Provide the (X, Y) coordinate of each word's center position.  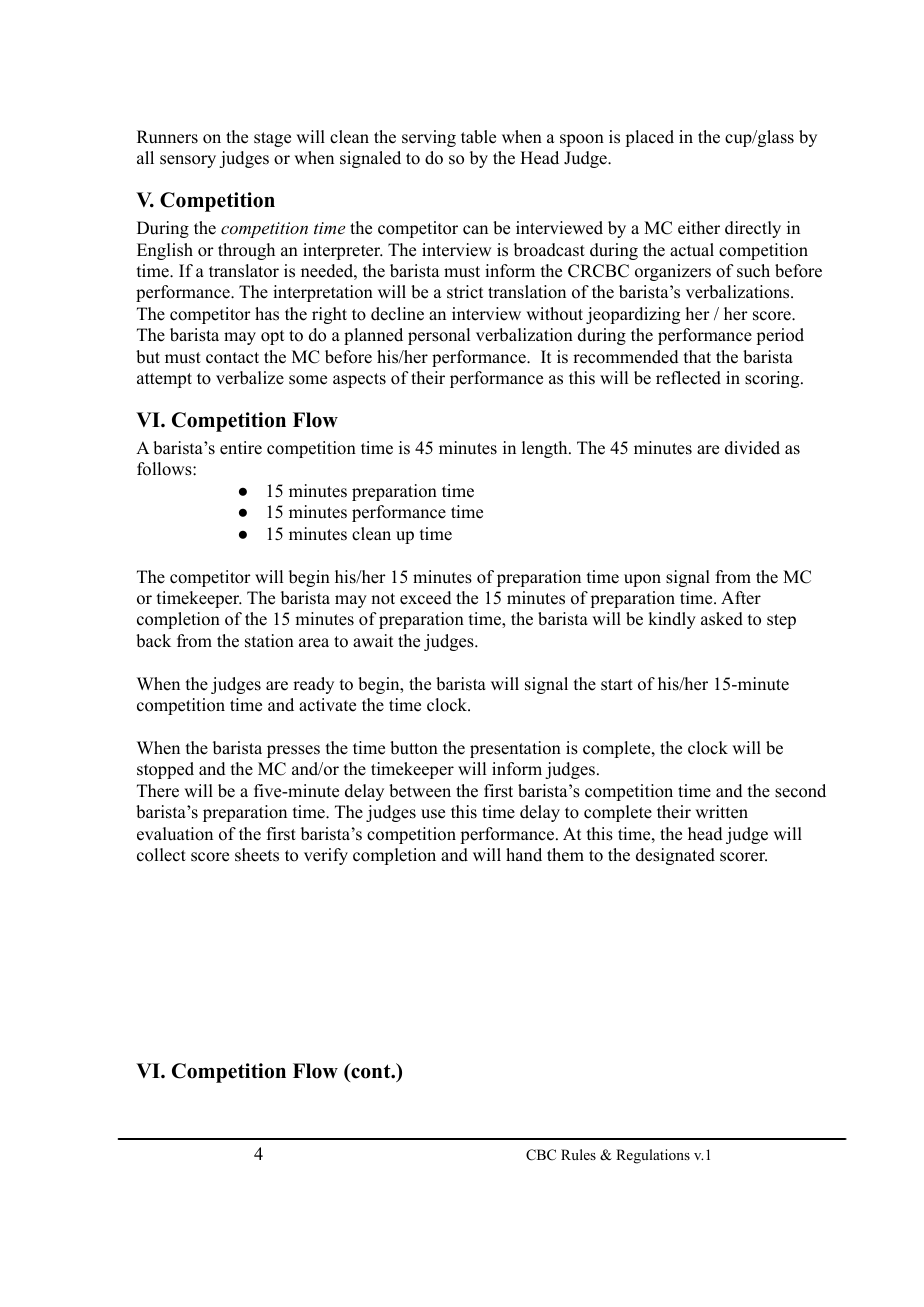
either (699, 228)
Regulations (653, 1156)
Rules (578, 1154)
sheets (257, 855)
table (478, 137)
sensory (188, 161)
